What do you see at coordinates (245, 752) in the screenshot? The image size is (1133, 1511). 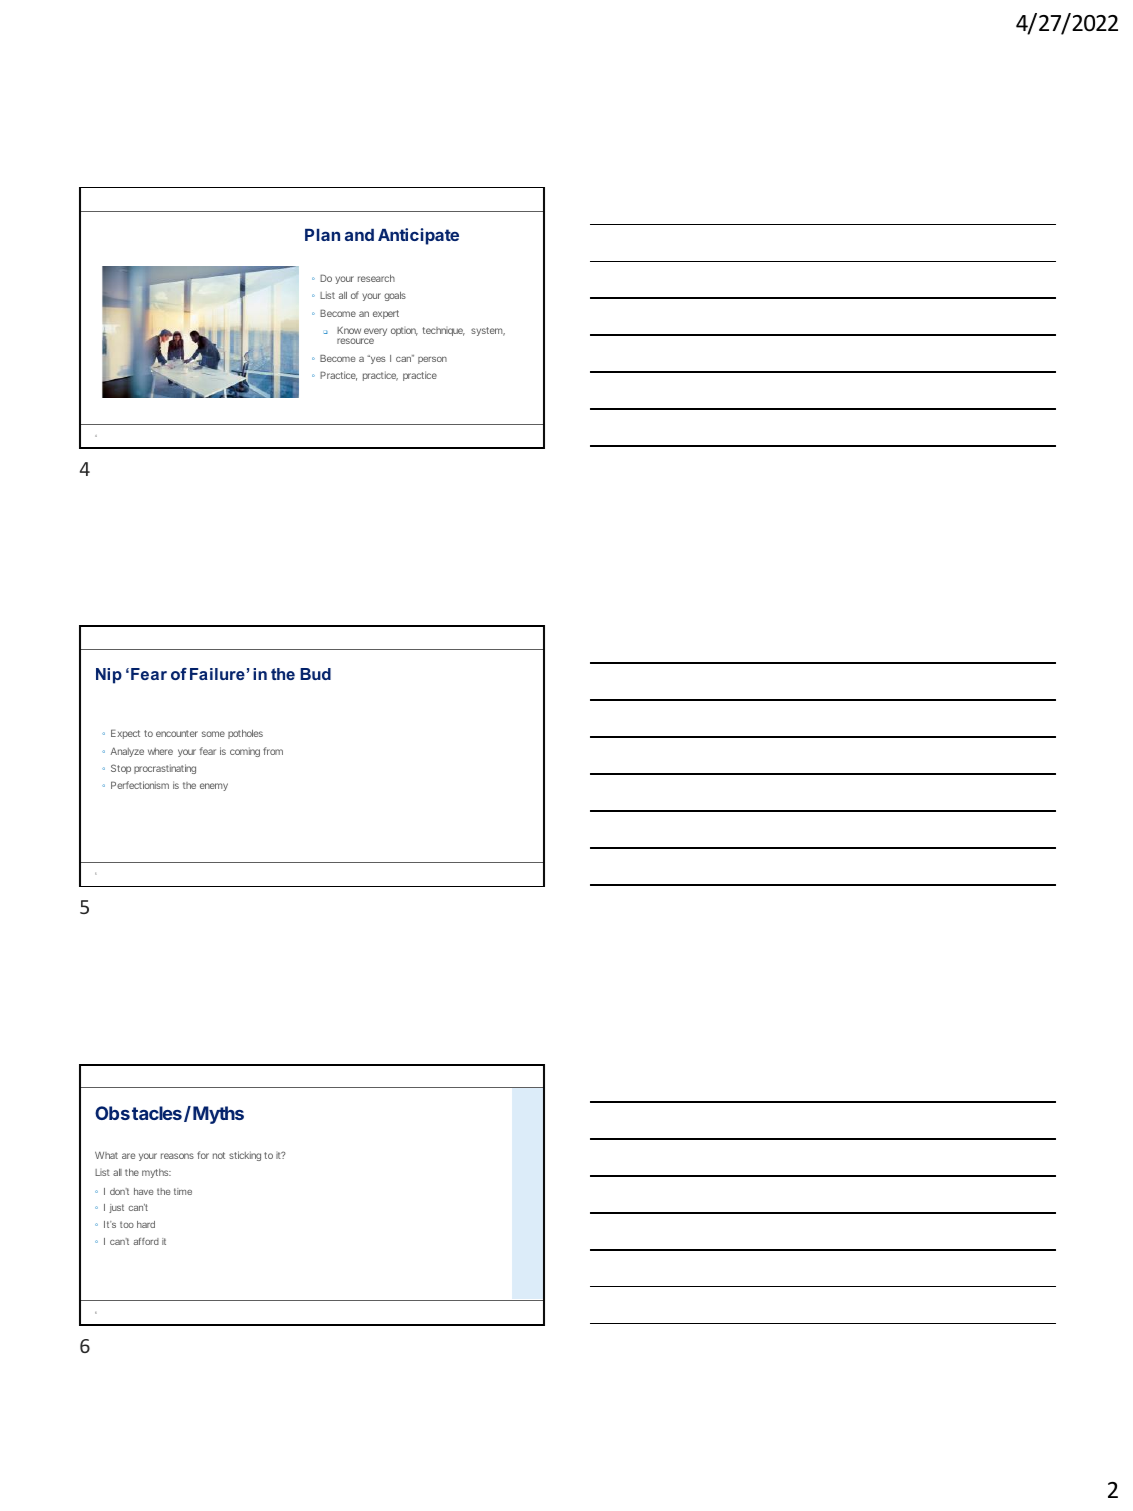 I see `coming` at bounding box center [245, 752].
